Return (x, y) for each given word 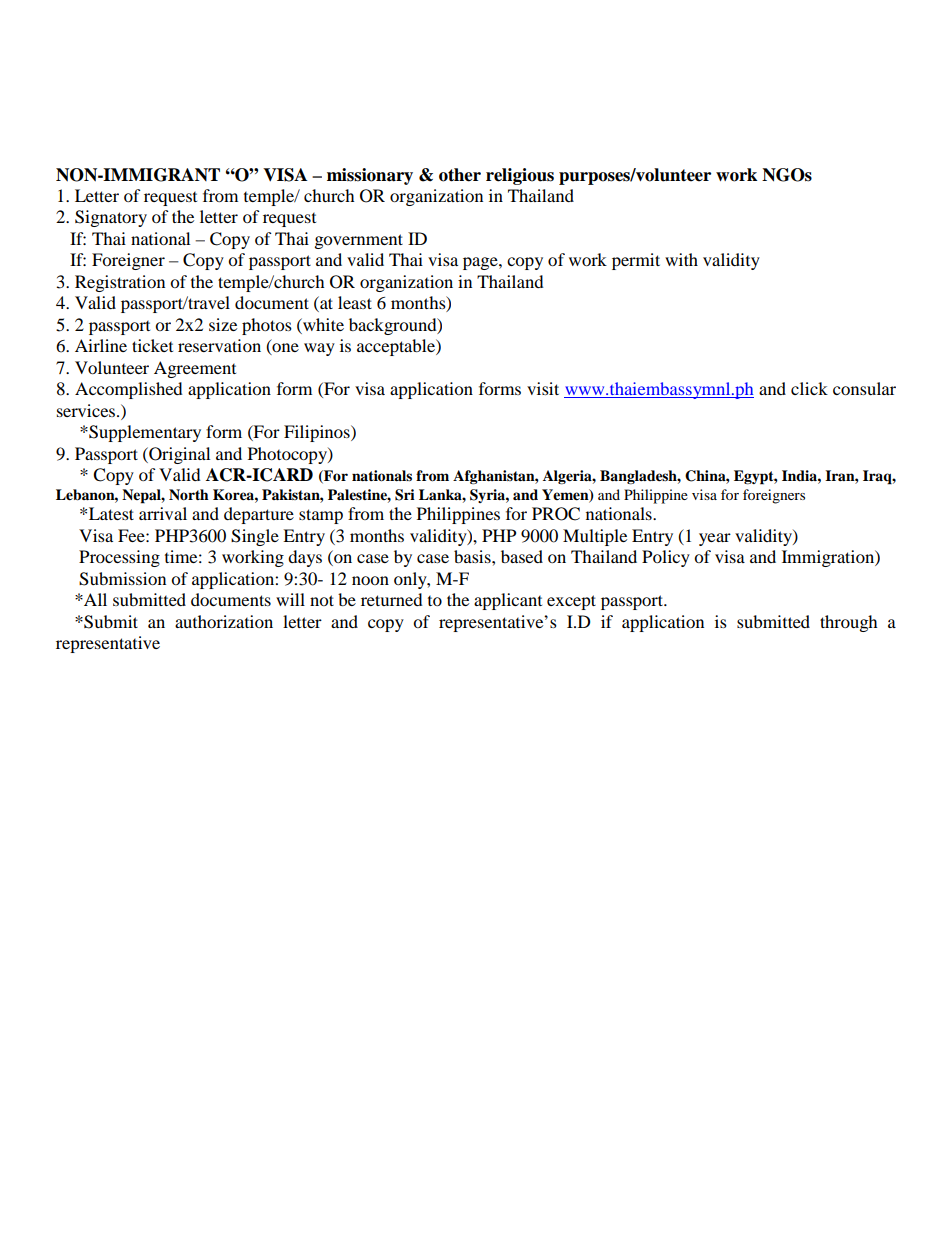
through (849, 623)
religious (520, 176)
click (809, 388)
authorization (224, 621)
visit (543, 388)
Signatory (111, 218)
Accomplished (129, 390)
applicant (508, 601)
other (460, 175)
